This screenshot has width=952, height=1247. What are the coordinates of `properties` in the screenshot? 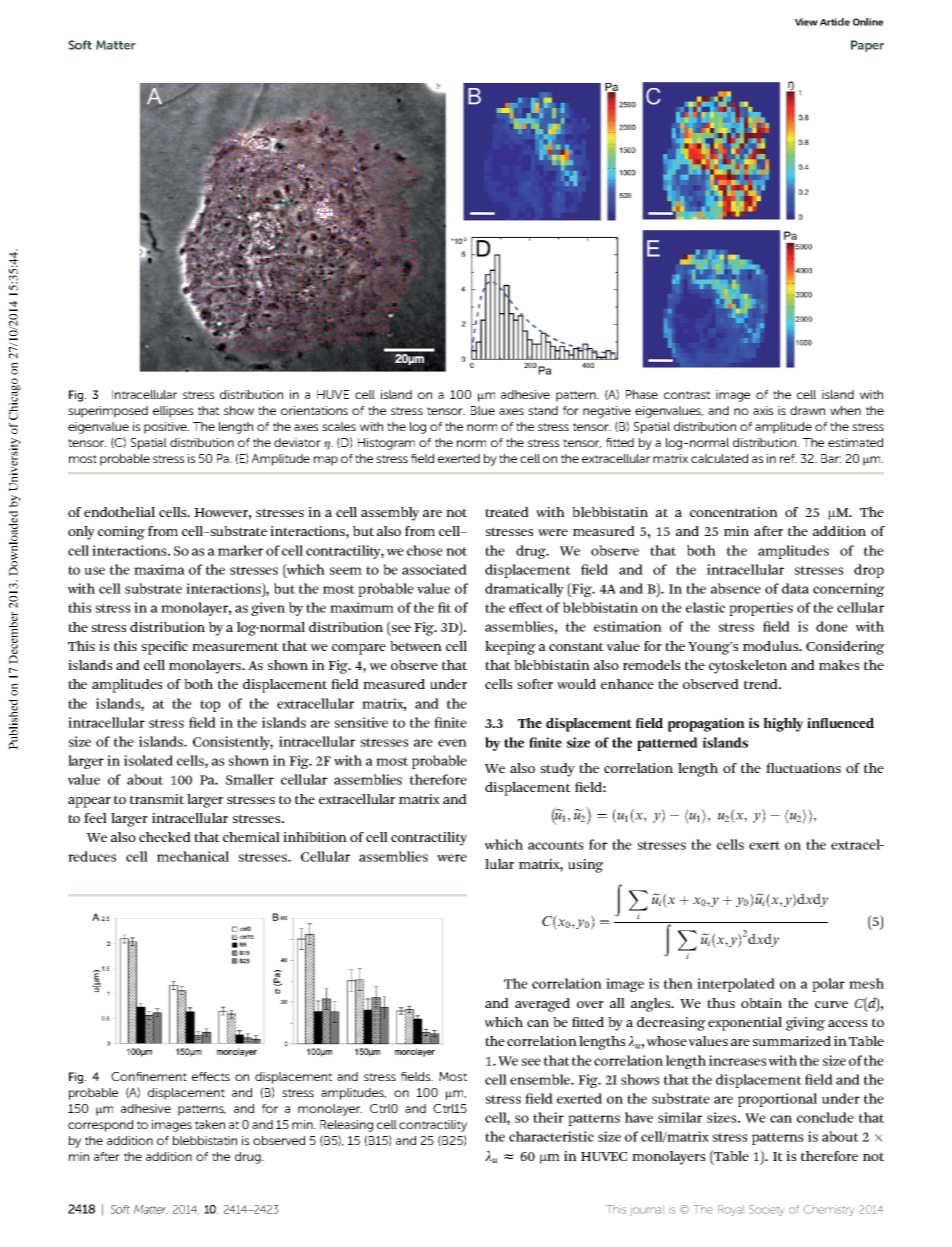 It's located at (761, 609).
